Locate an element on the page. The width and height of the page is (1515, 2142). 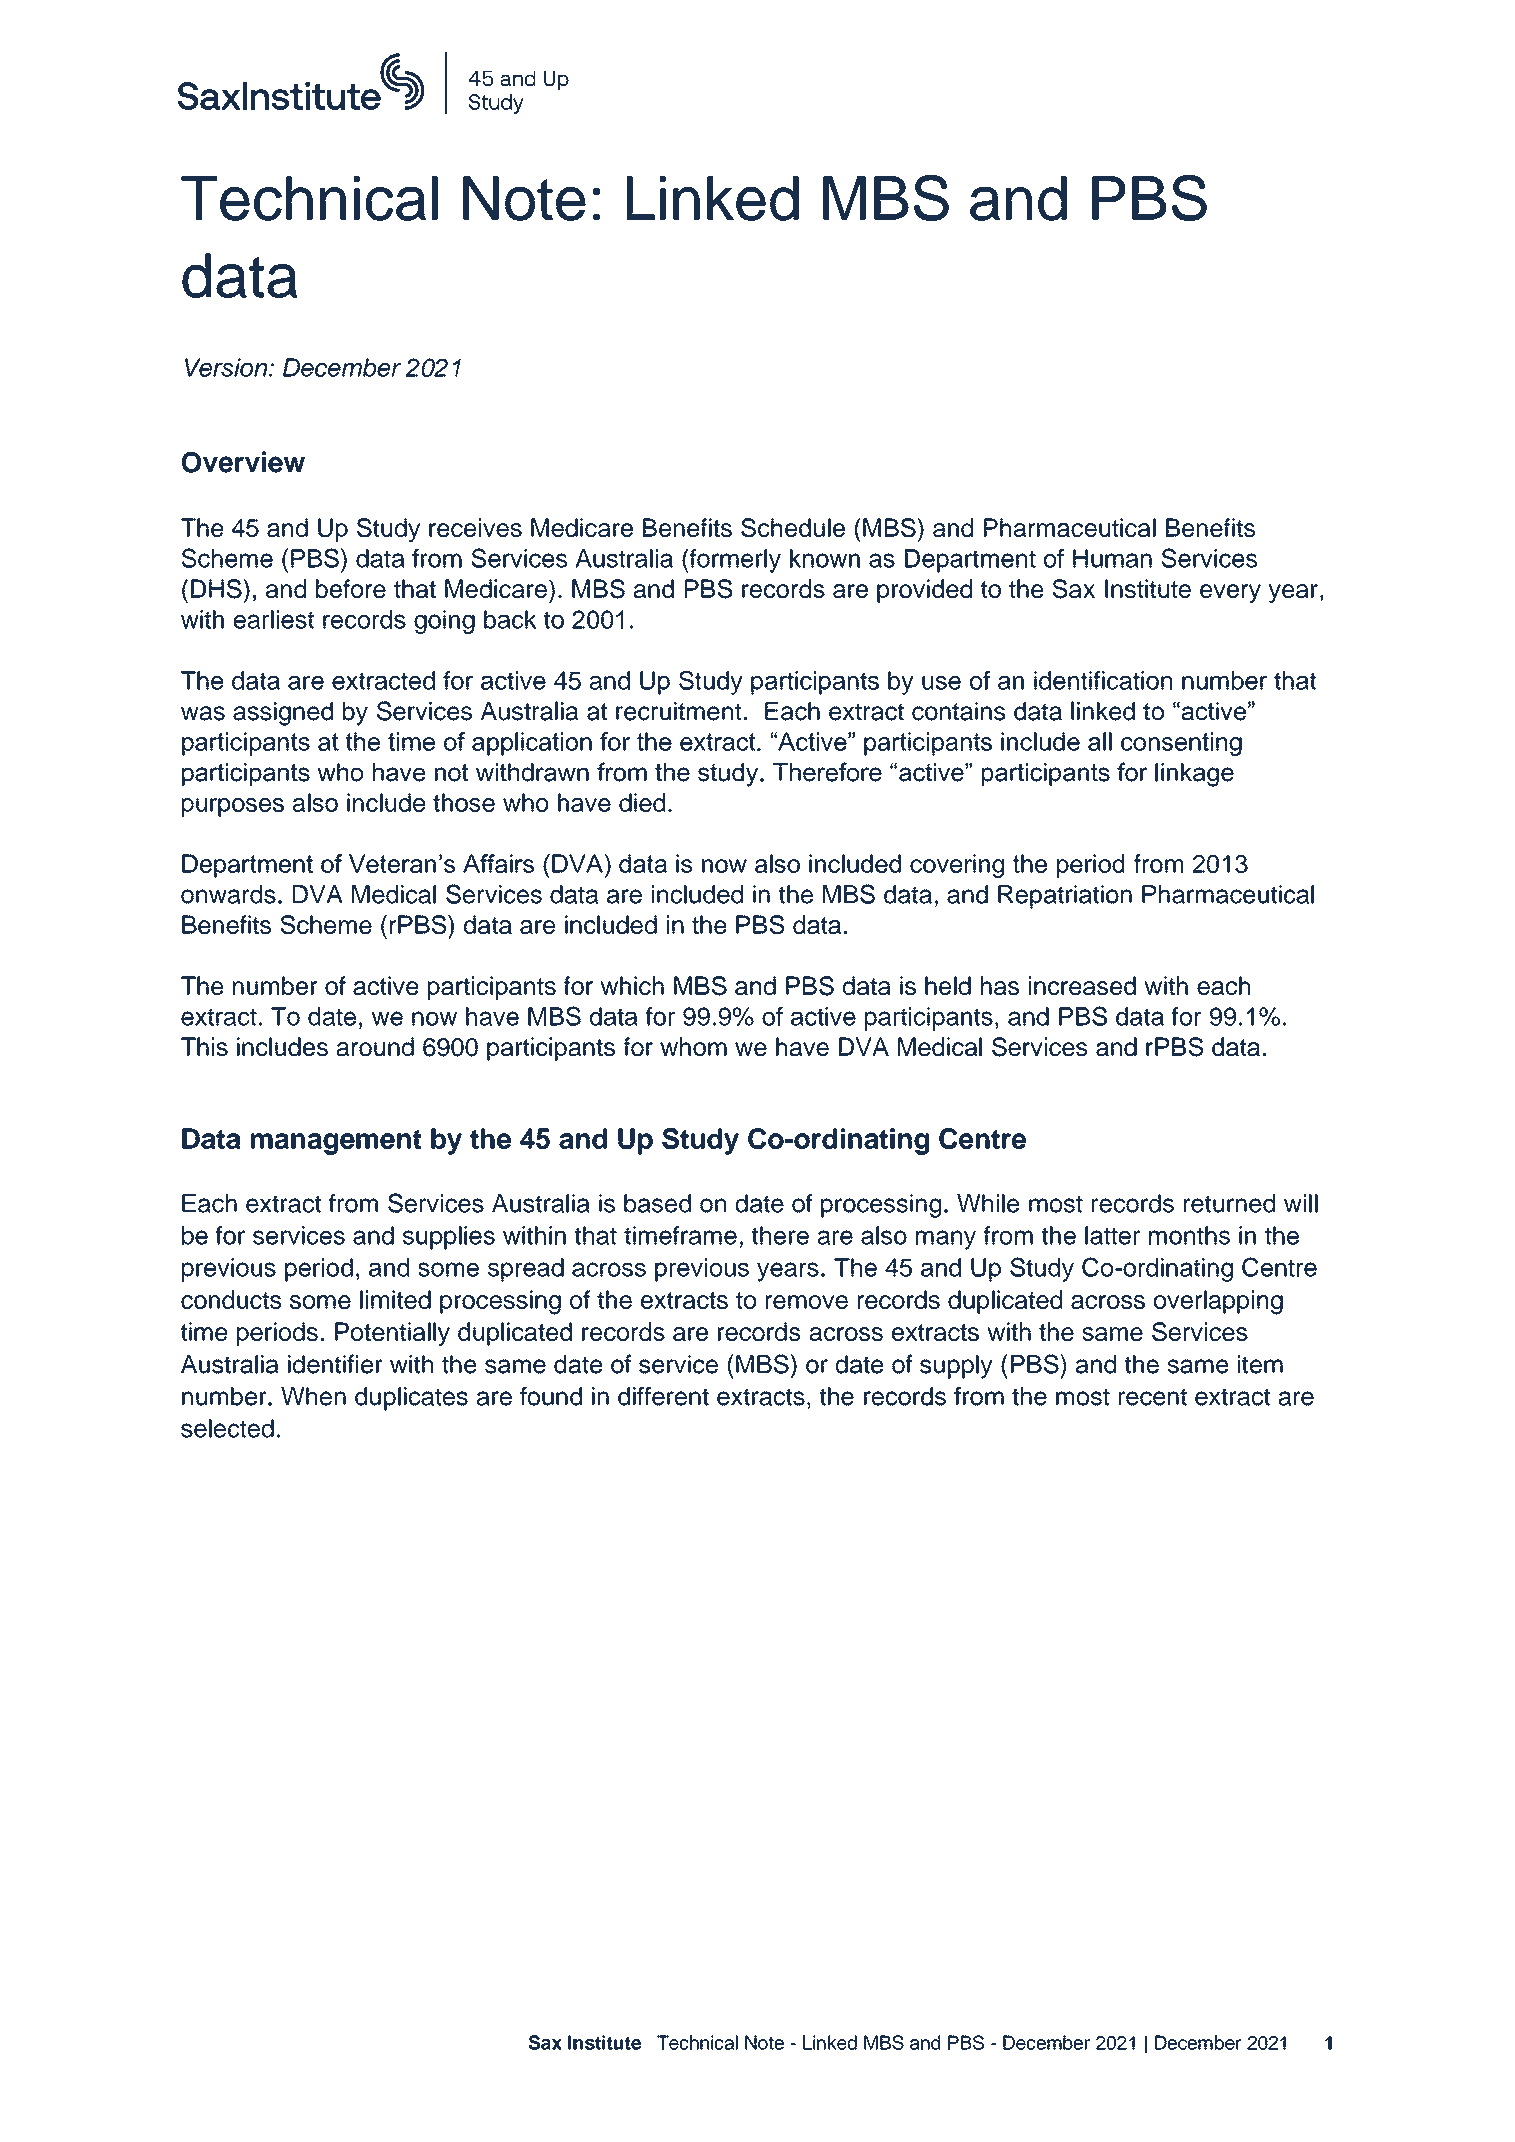
Human is located at coordinates (1112, 558).
